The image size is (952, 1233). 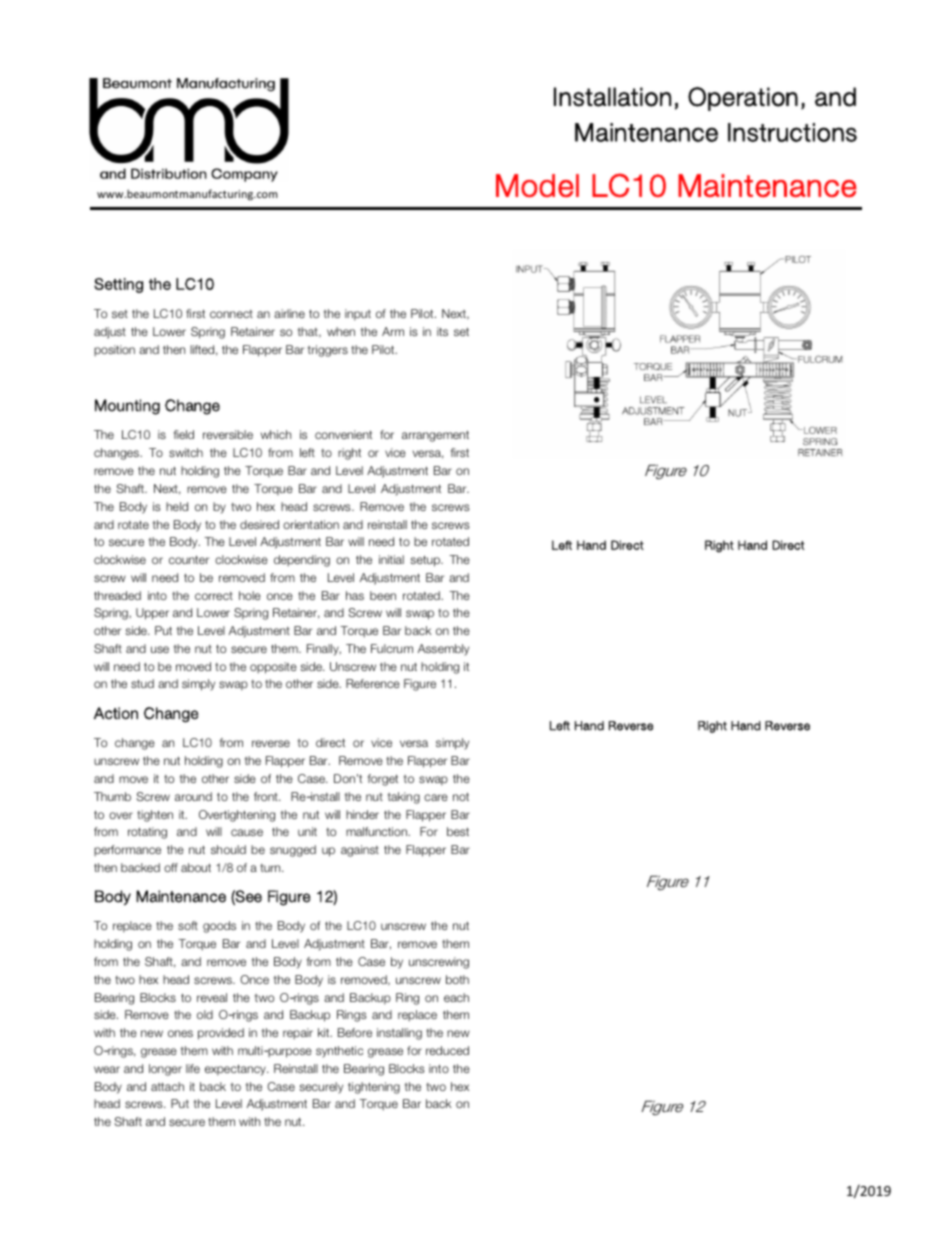 I want to click on correct, so click(x=214, y=596).
